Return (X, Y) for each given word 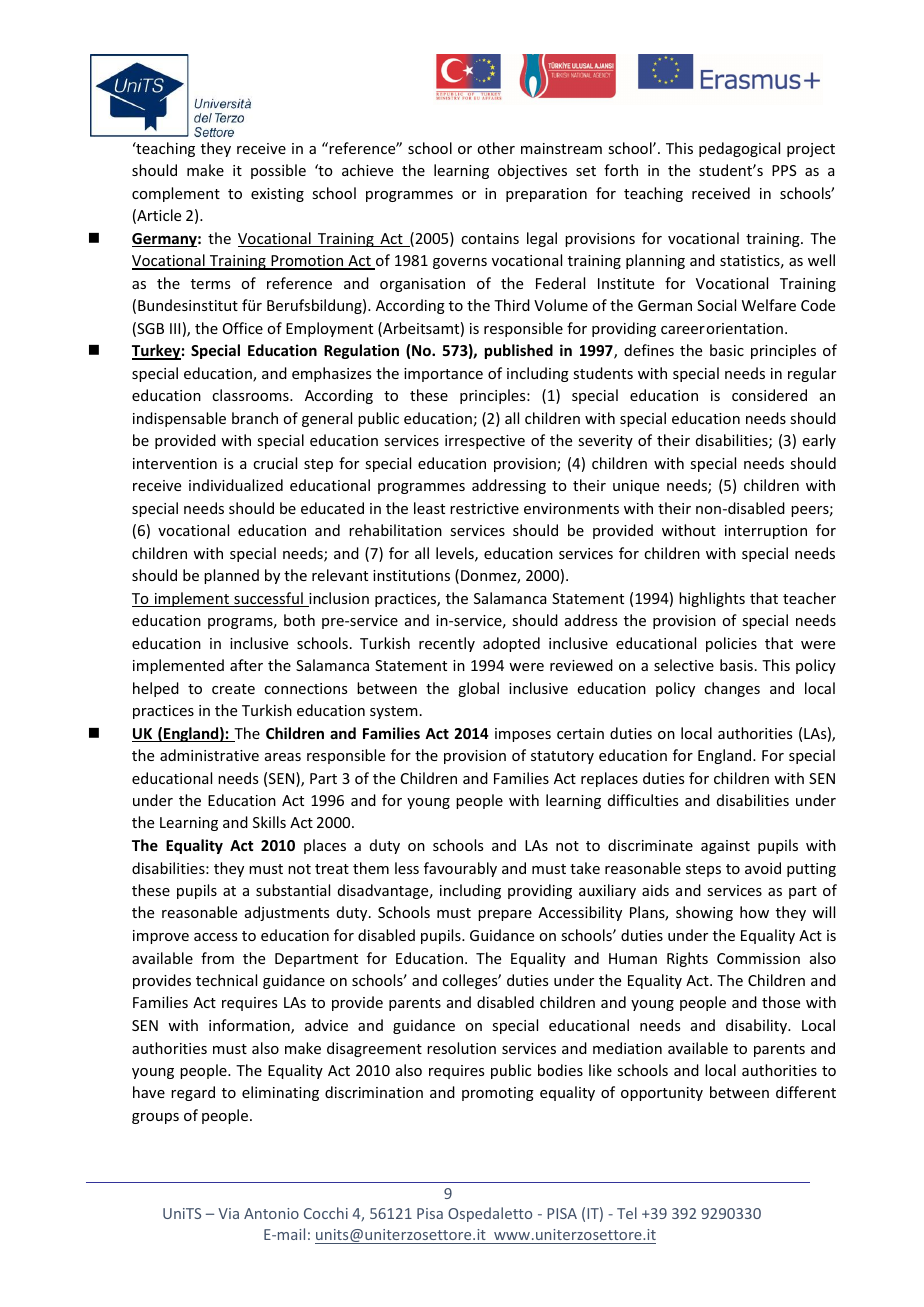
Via (228, 1213)
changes (732, 689)
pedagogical (739, 149)
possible (278, 171)
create (233, 689)
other (496, 148)
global (478, 689)
